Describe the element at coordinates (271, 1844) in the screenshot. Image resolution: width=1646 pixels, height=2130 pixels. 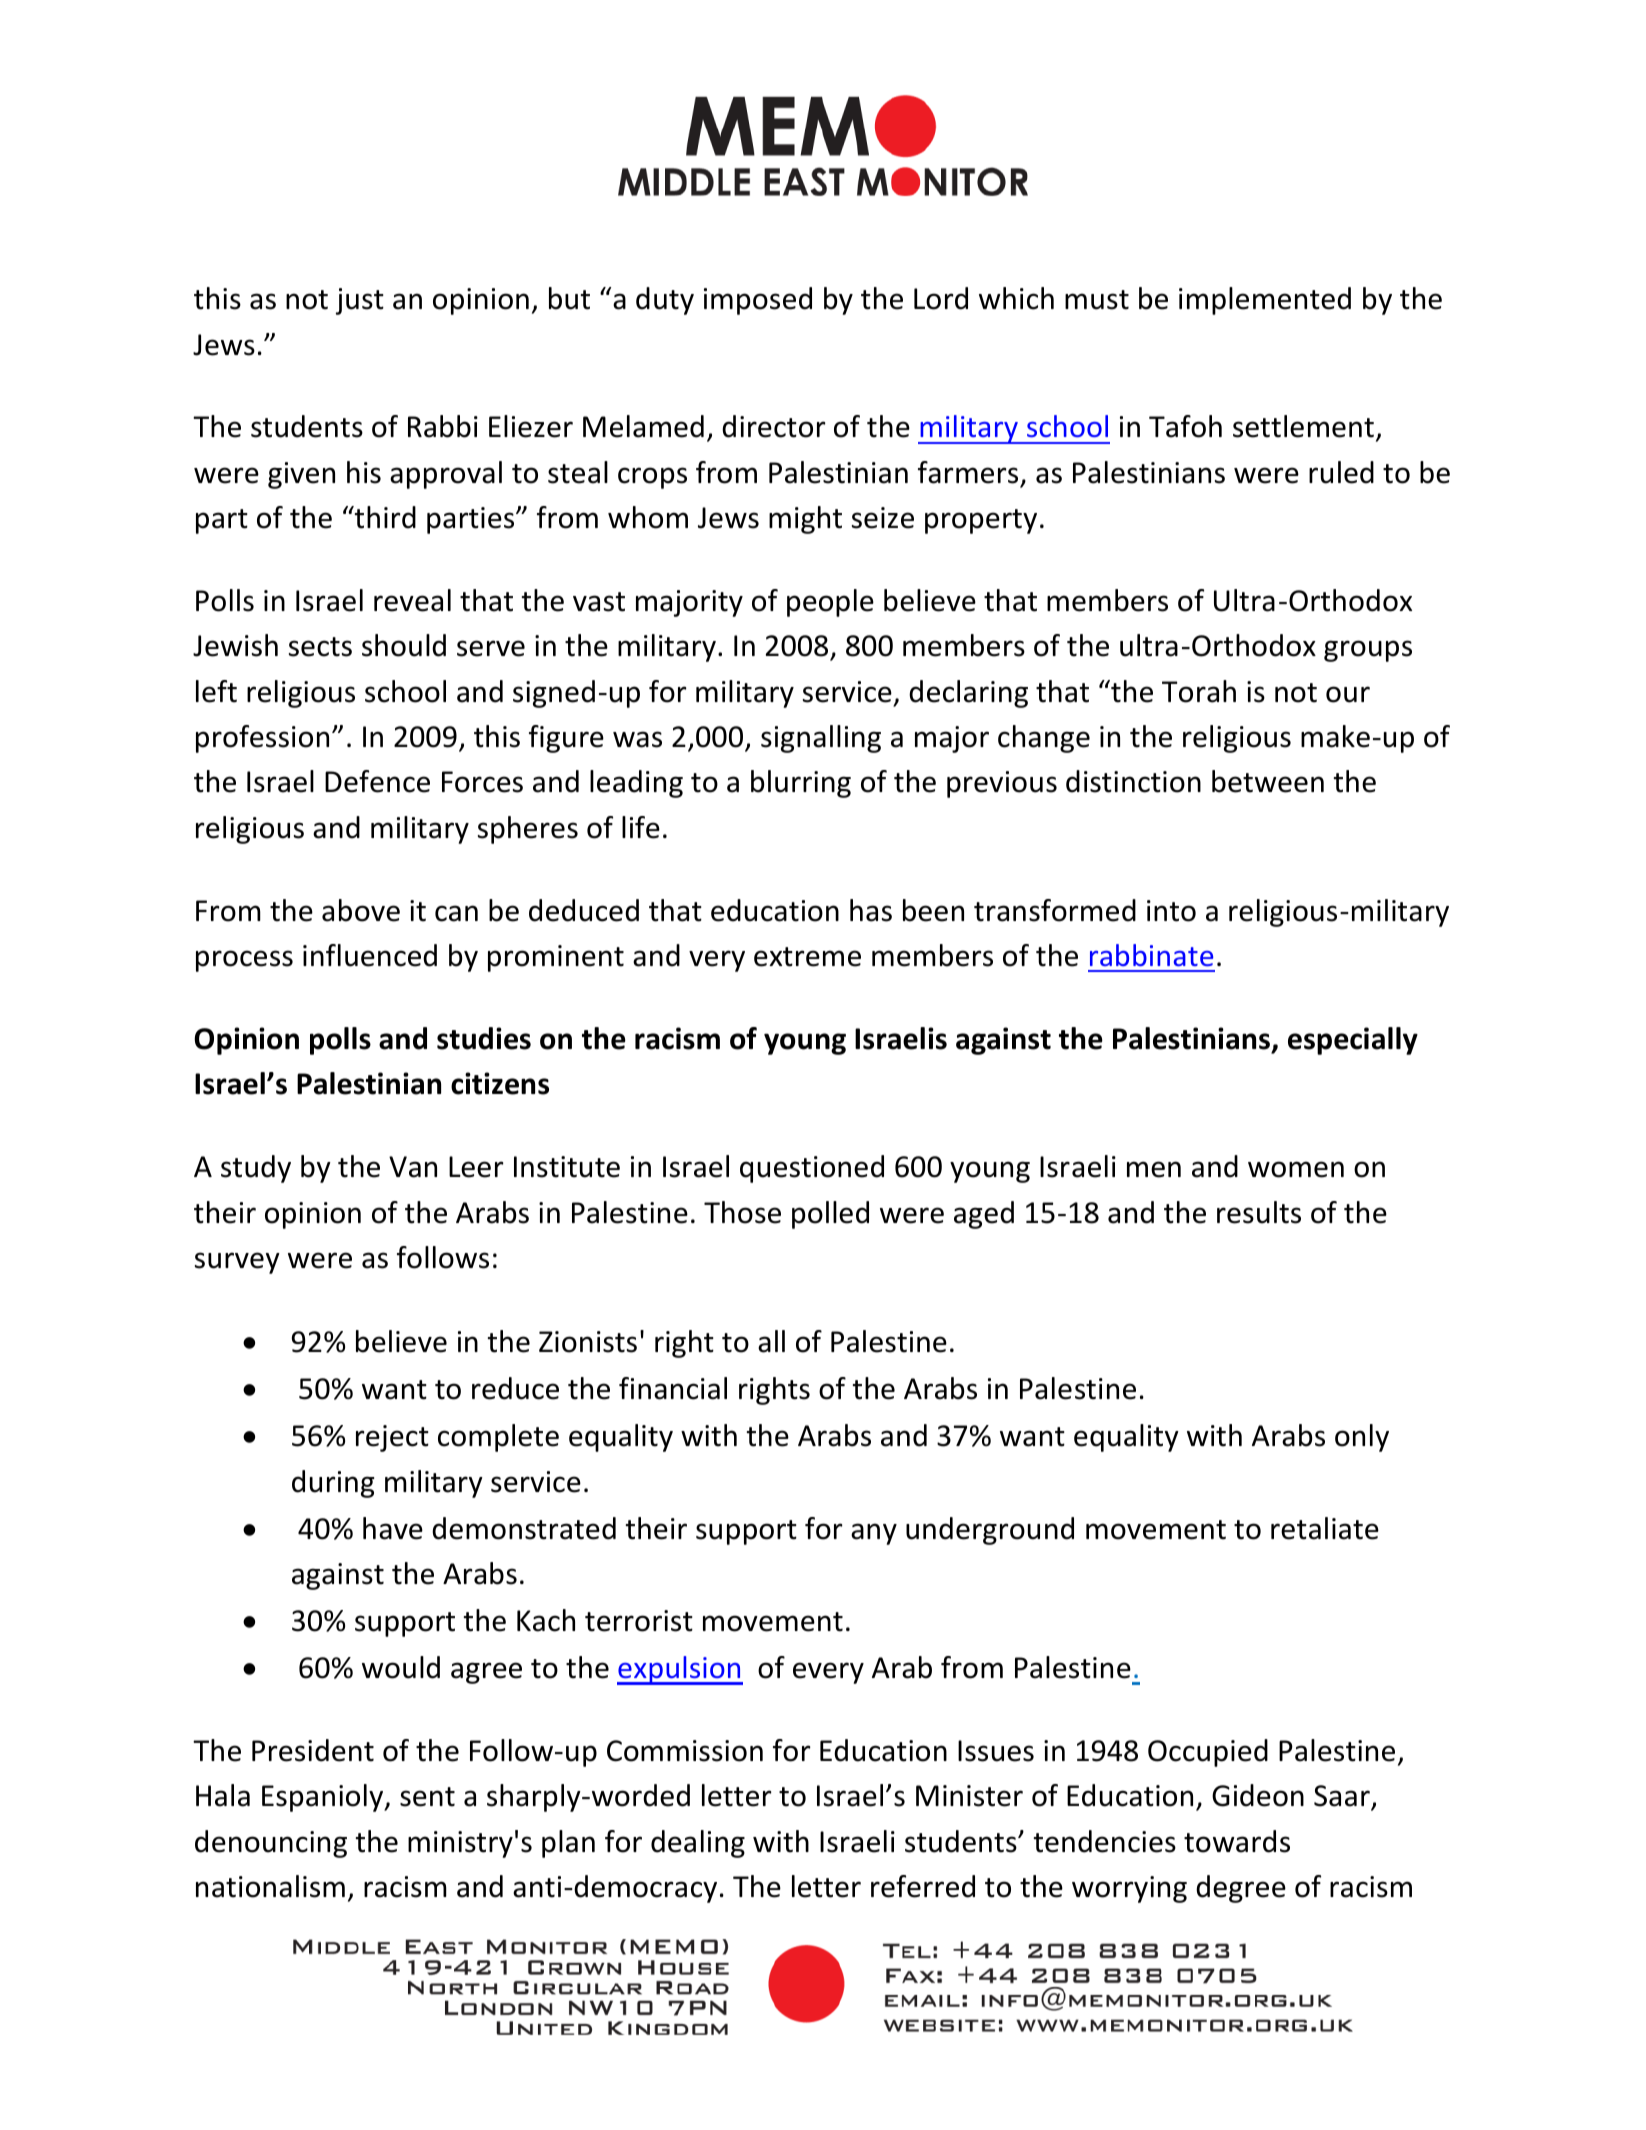
I see `denouncing` at that location.
